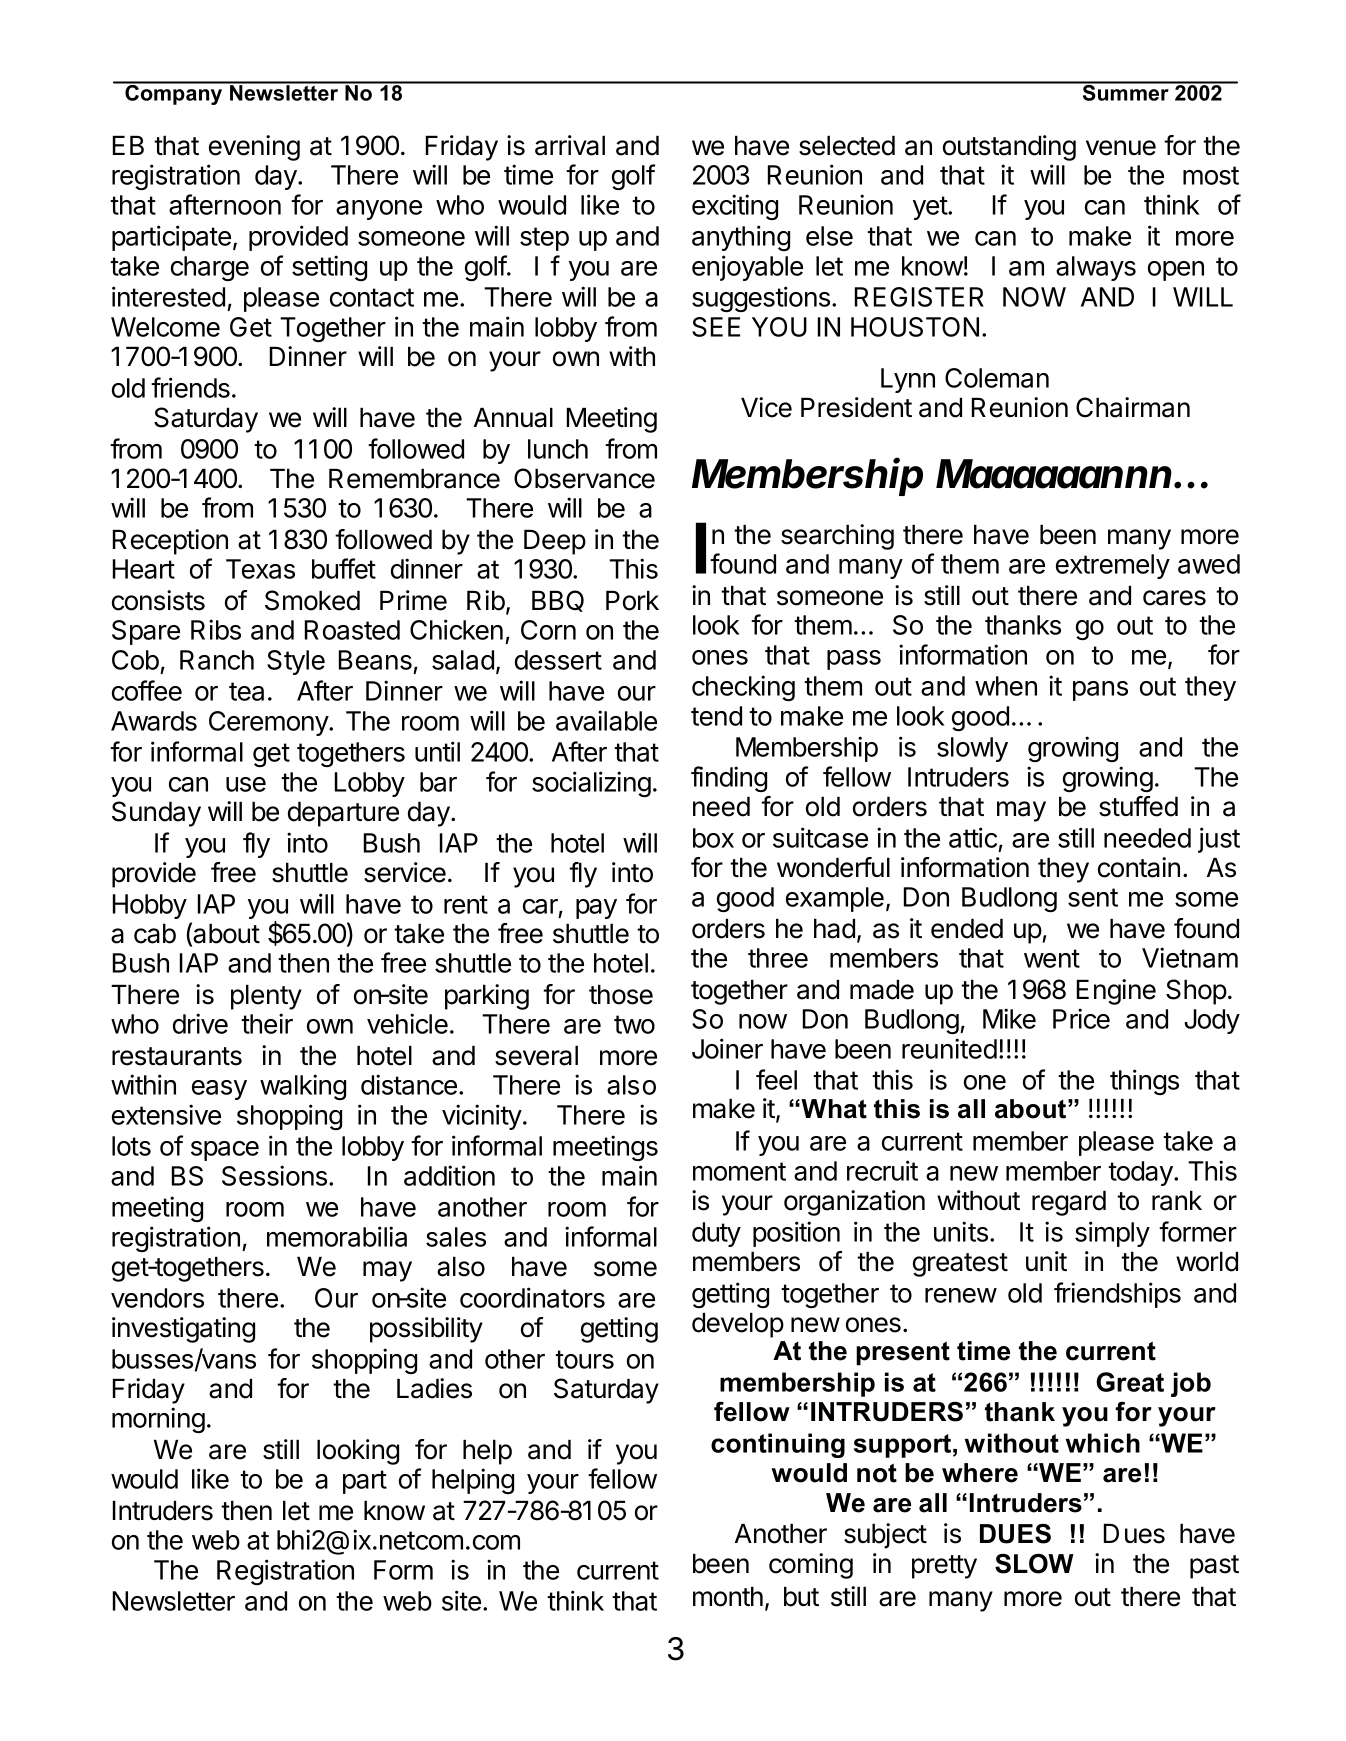 This screenshot has height=1741, width=1346. What do you see at coordinates (254, 148) in the screenshot?
I see `evening` at bounding box center [254, 148].
